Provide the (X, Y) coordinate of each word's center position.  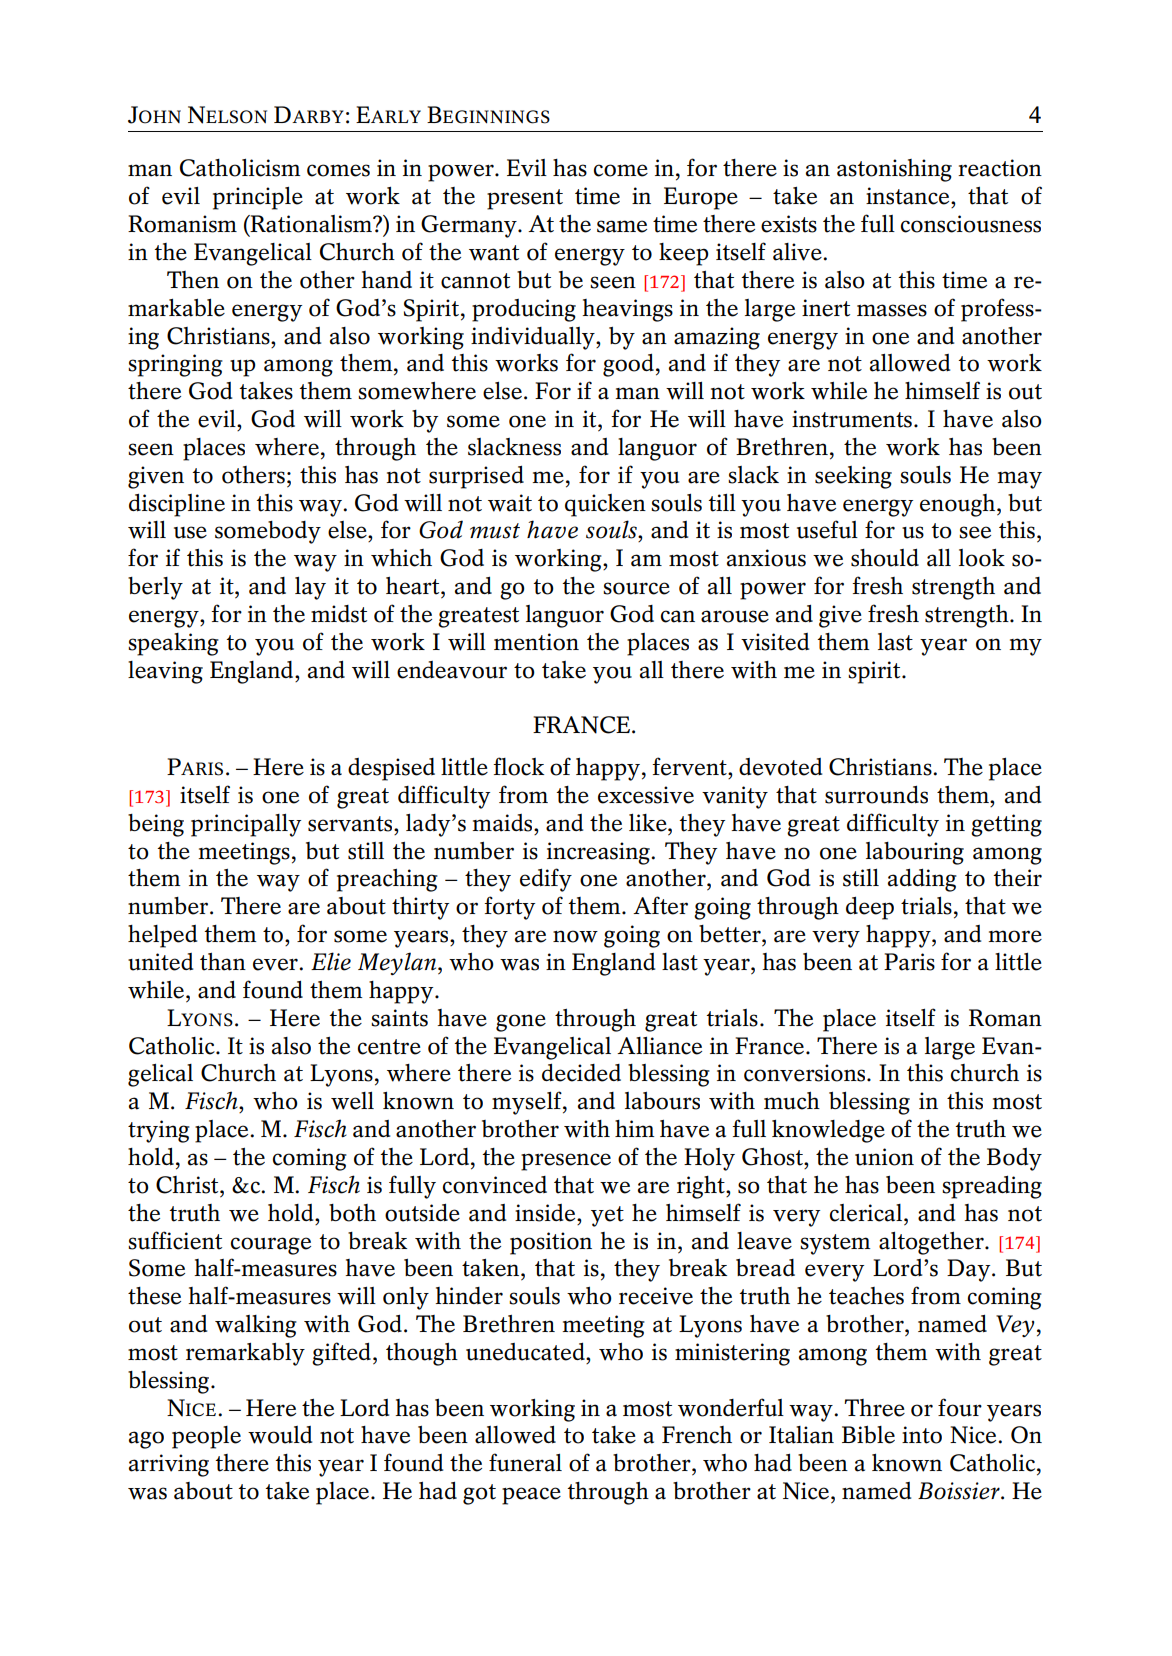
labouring (915, 853)
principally (246, 825)
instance (909, 196)
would (280, 1435)
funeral (525, 1462)
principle (258, 198)
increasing (599, 853)
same (622, 226)
